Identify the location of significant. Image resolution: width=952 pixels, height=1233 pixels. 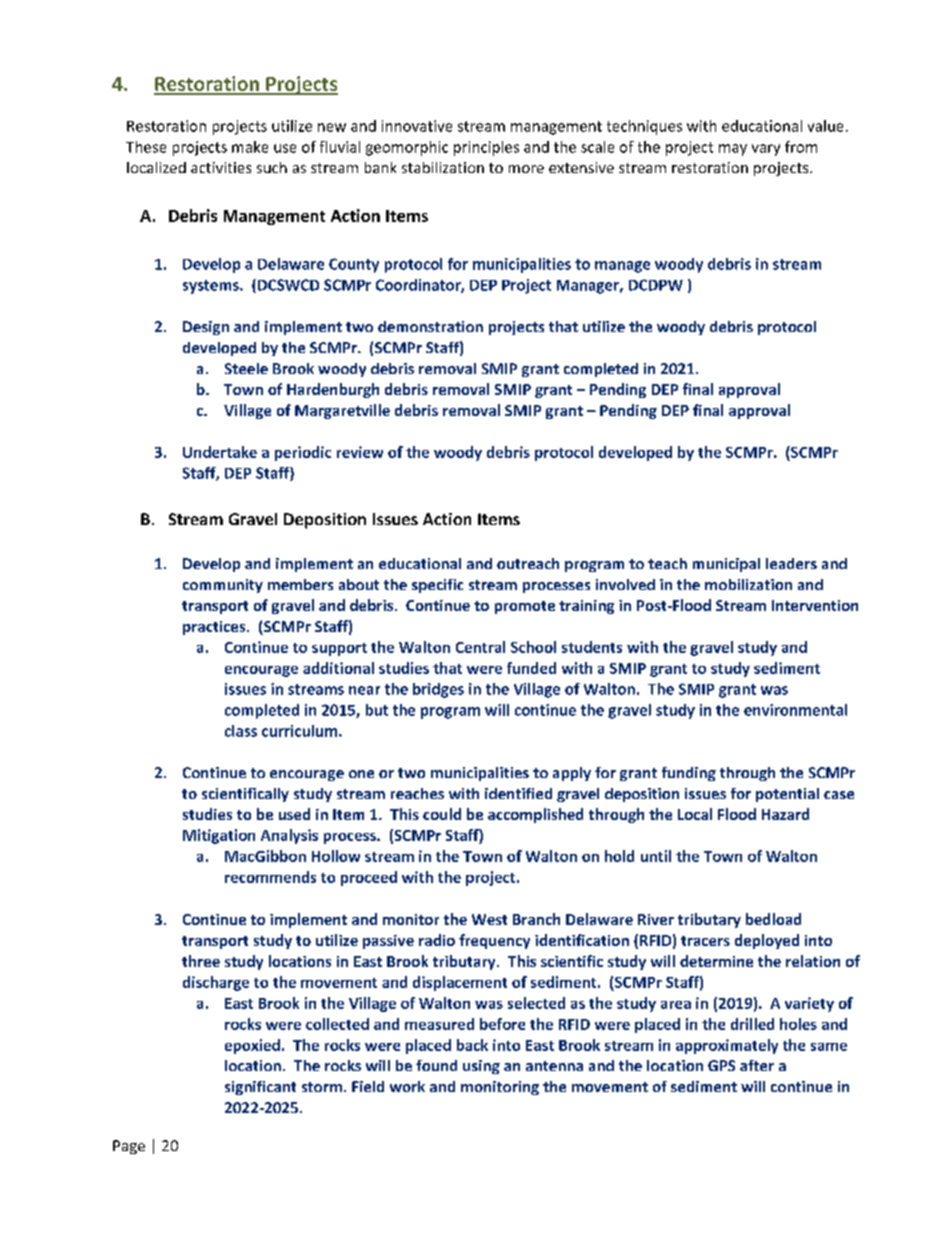
(260, 1088).
